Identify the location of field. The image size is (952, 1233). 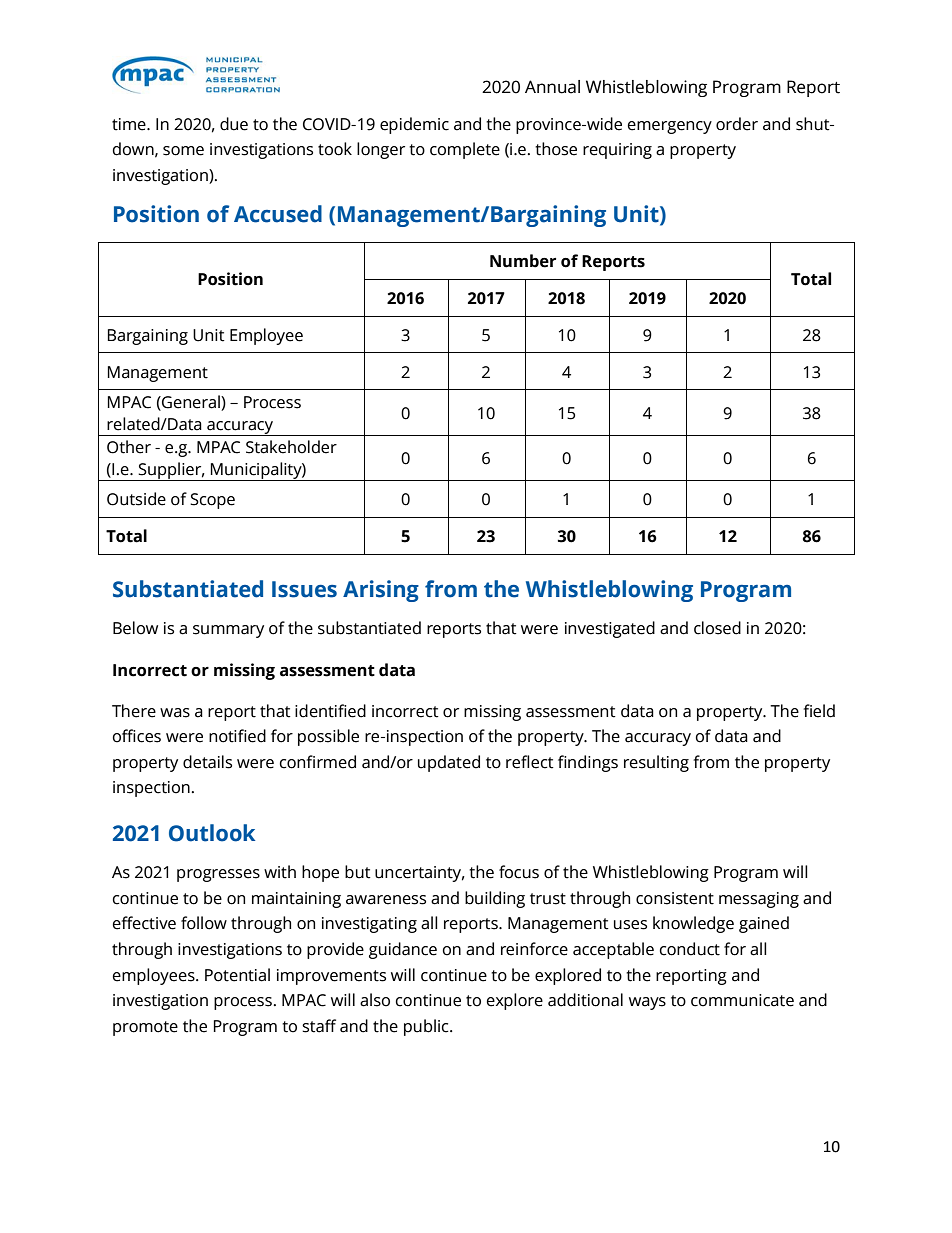
(819, 711).
